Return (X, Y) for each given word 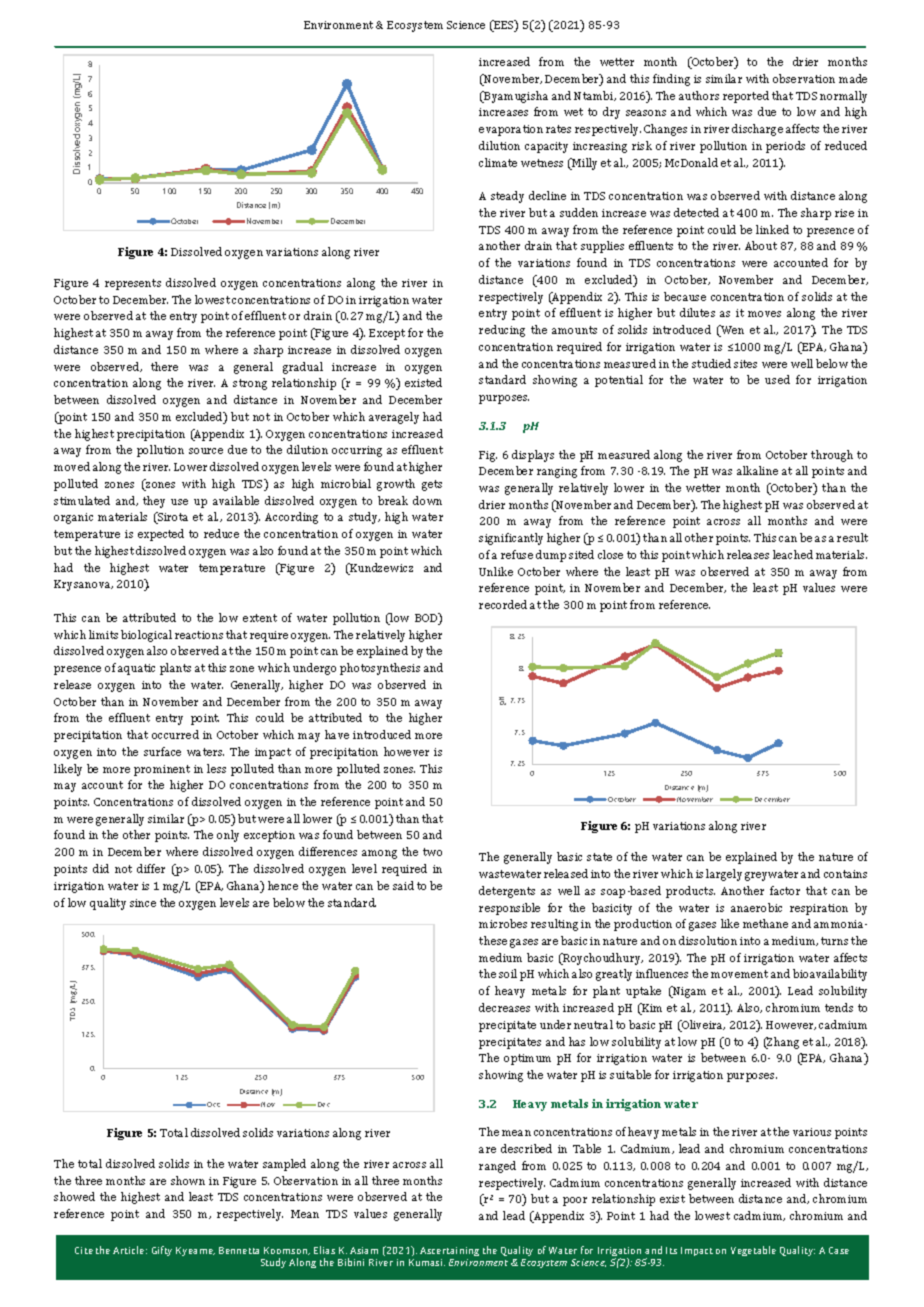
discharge (757, 130)
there (164, 366)
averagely (394, 418)
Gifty (162, 1251)
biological (146, 636)
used (777, 379)
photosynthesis (380, 669)
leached (793, 554)
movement (739, 974)
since (143, 903)
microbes (503, 923)
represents (133, 284)
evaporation (511, 130)
